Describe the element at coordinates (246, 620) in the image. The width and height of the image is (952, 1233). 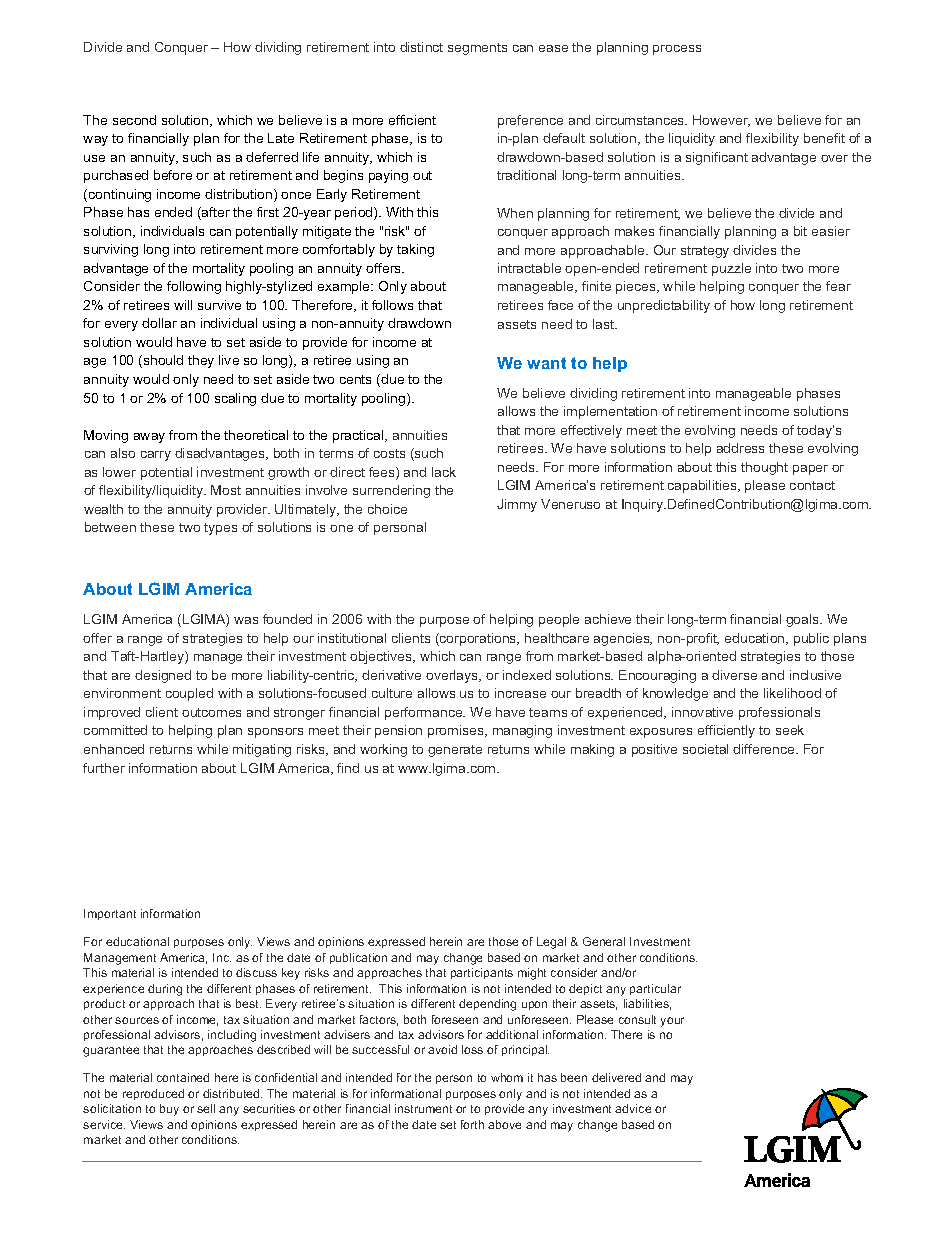
I see `was` at that location.
